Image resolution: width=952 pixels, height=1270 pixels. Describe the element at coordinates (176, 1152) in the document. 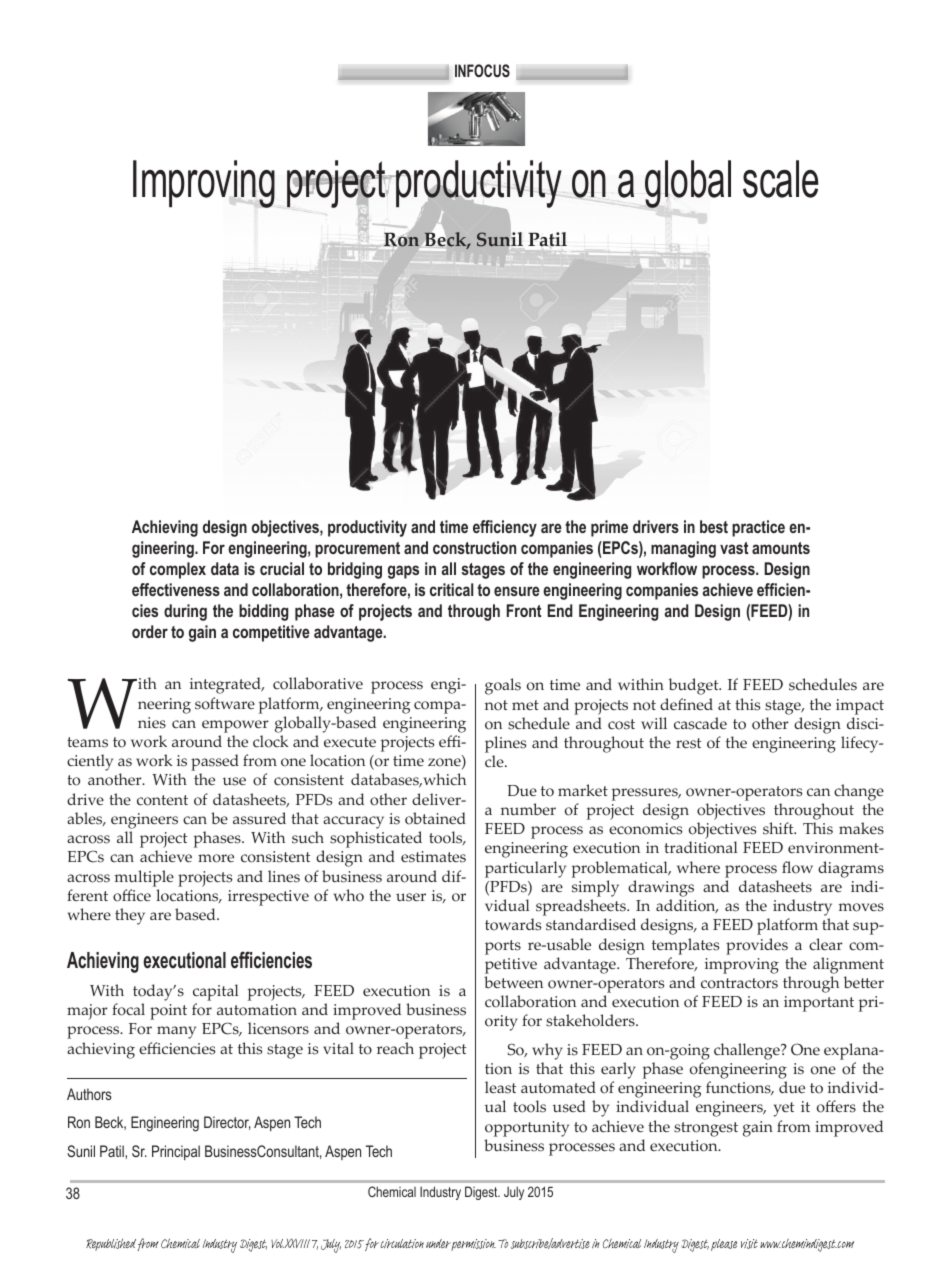

I see `Principal` at that location.
